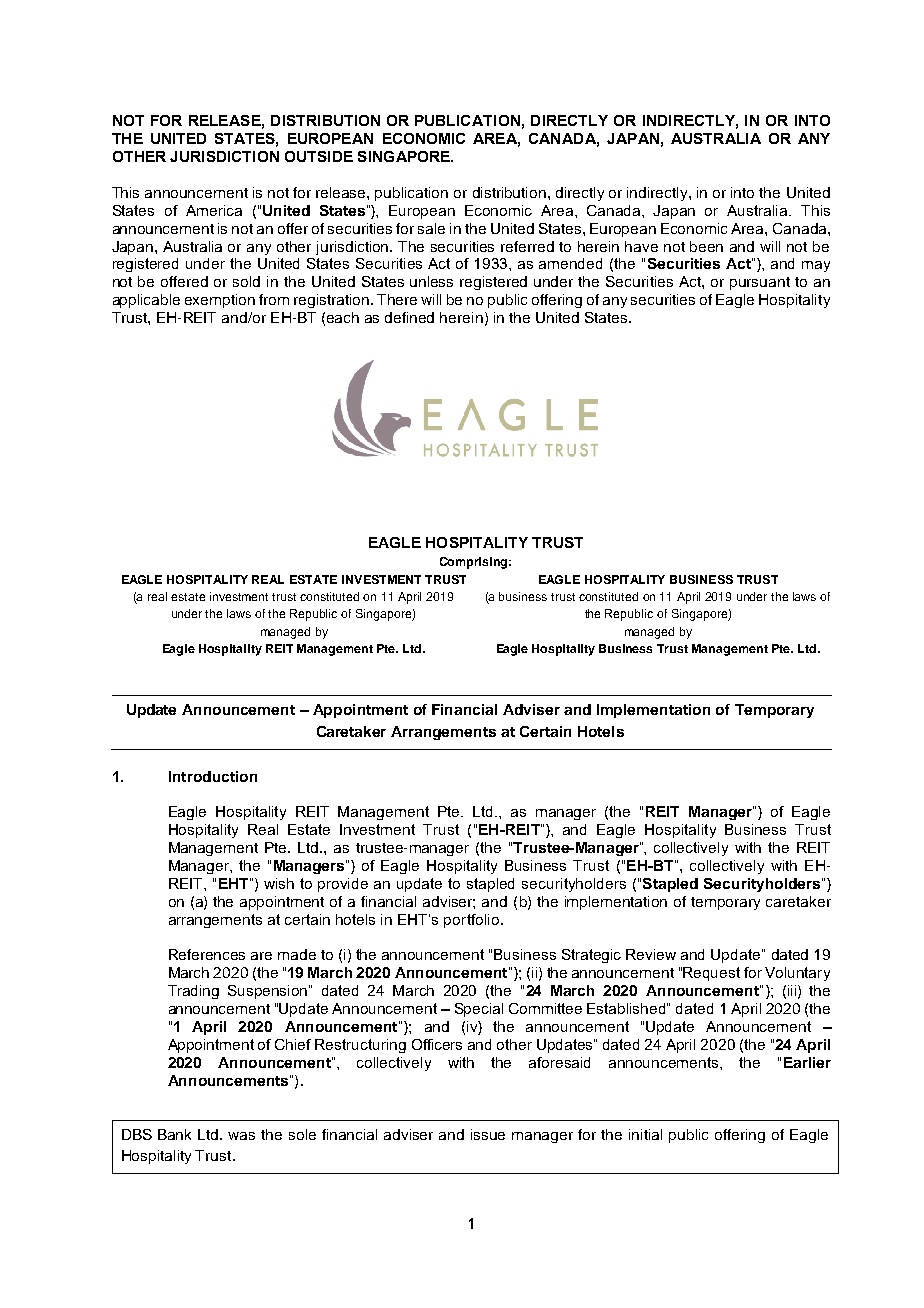  What do you see at coordinates (241, 1136) in the screenshot?
I see `was` at bounding box center [241, 1136].
